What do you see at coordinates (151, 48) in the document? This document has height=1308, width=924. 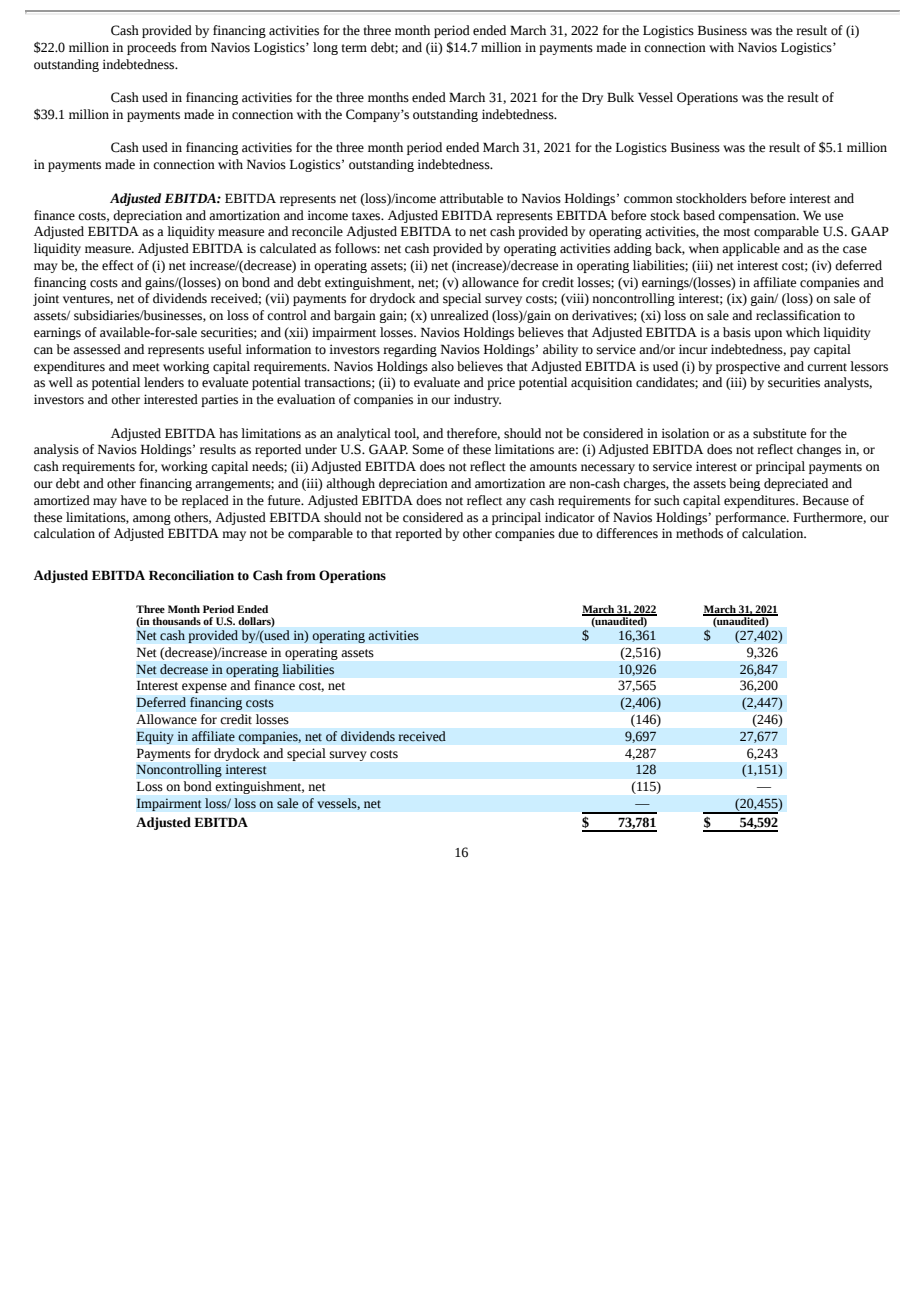 I see `proceeds` at bounding box center [151, 48].
